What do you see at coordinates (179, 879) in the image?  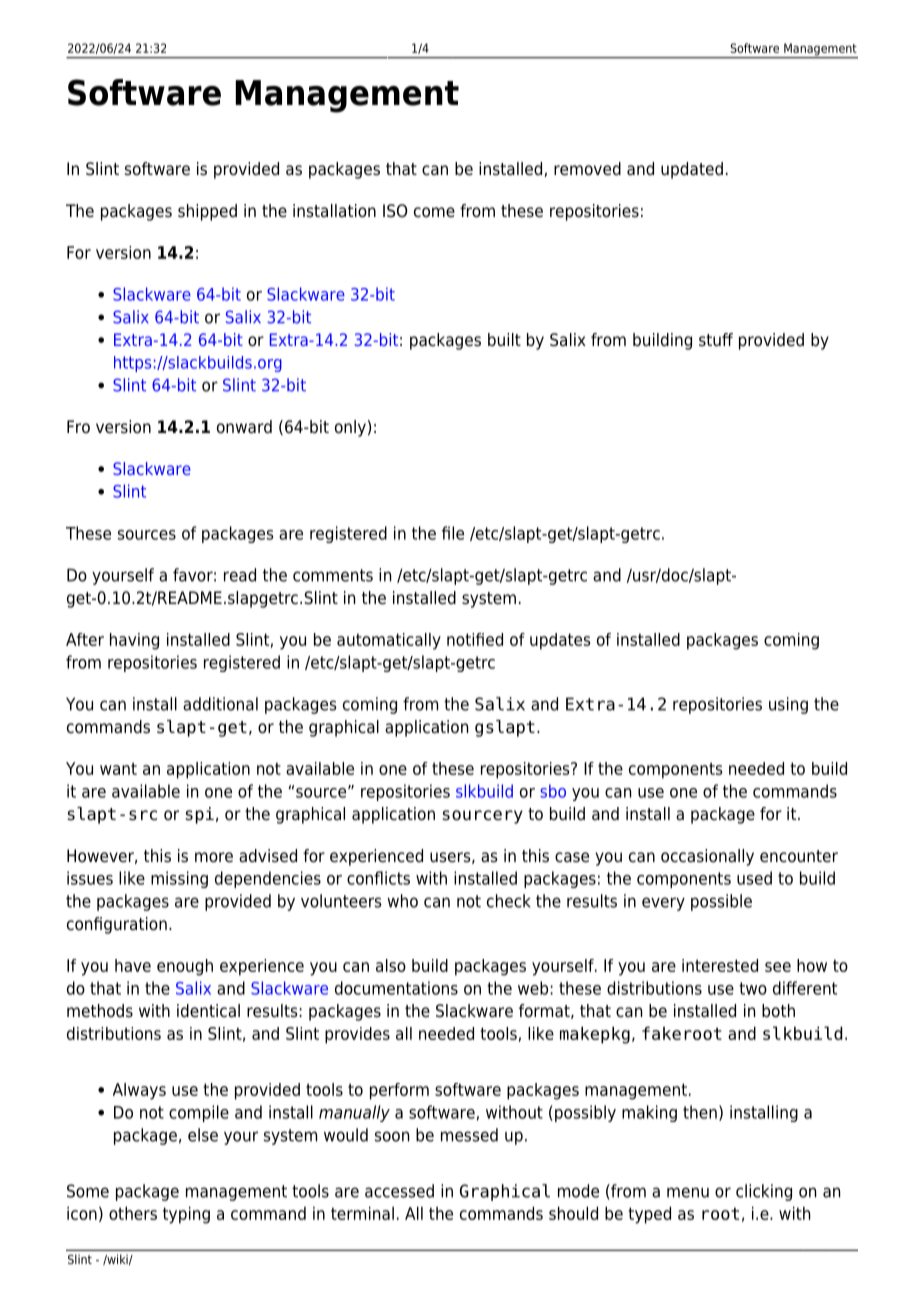 I see `missing` at bounding box center [179, 879].
